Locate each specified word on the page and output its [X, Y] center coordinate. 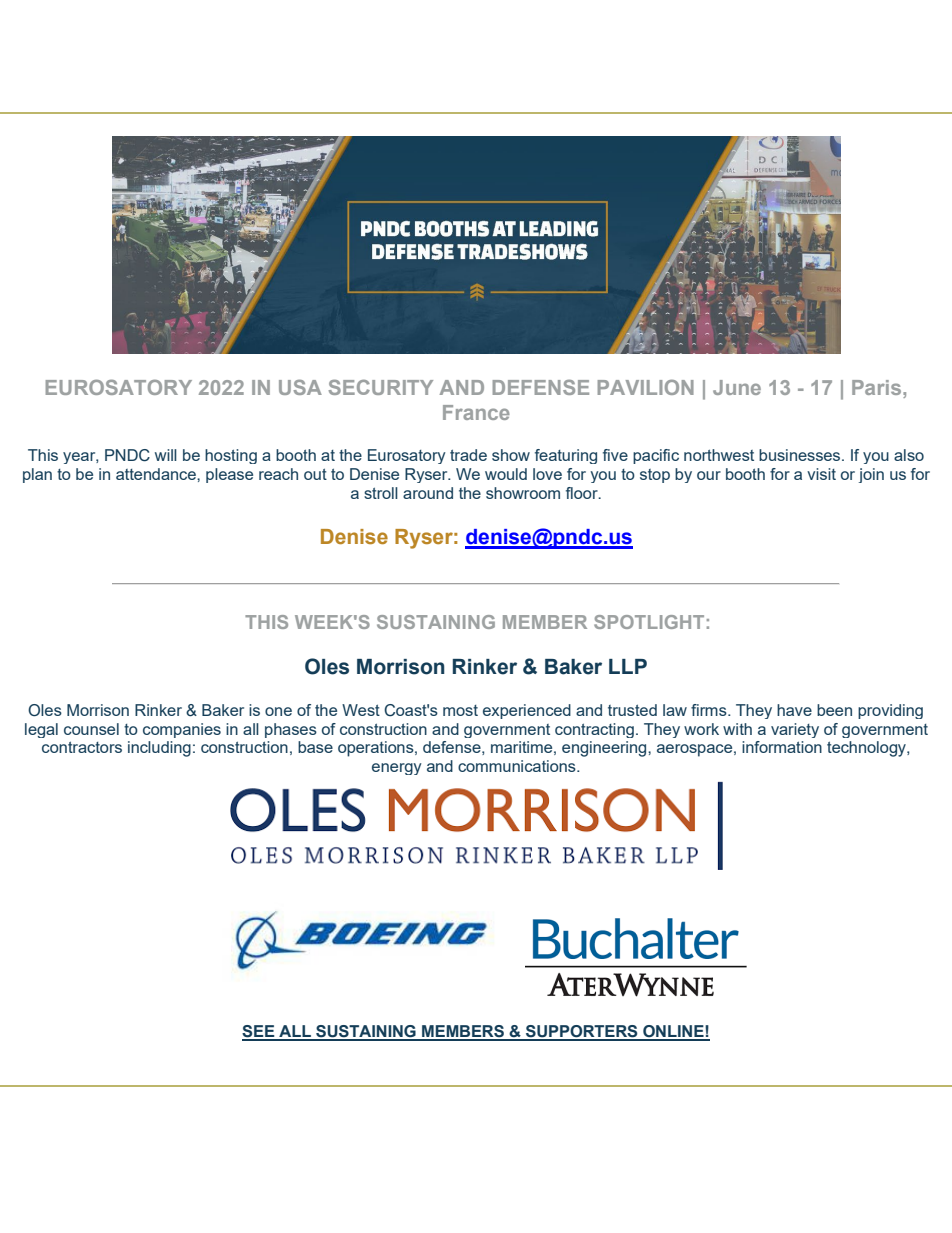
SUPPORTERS [582, 1032]
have [794, 710]
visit [821, 474]
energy [397, 769]
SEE [259, 1032]
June [737, 387]
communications [518, 766]
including [159, 749]
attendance [157, 474]
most [460, 710]
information [782, 747]
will [166, 455]
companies [182, 730]
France [476, 412]
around [428, 493]
